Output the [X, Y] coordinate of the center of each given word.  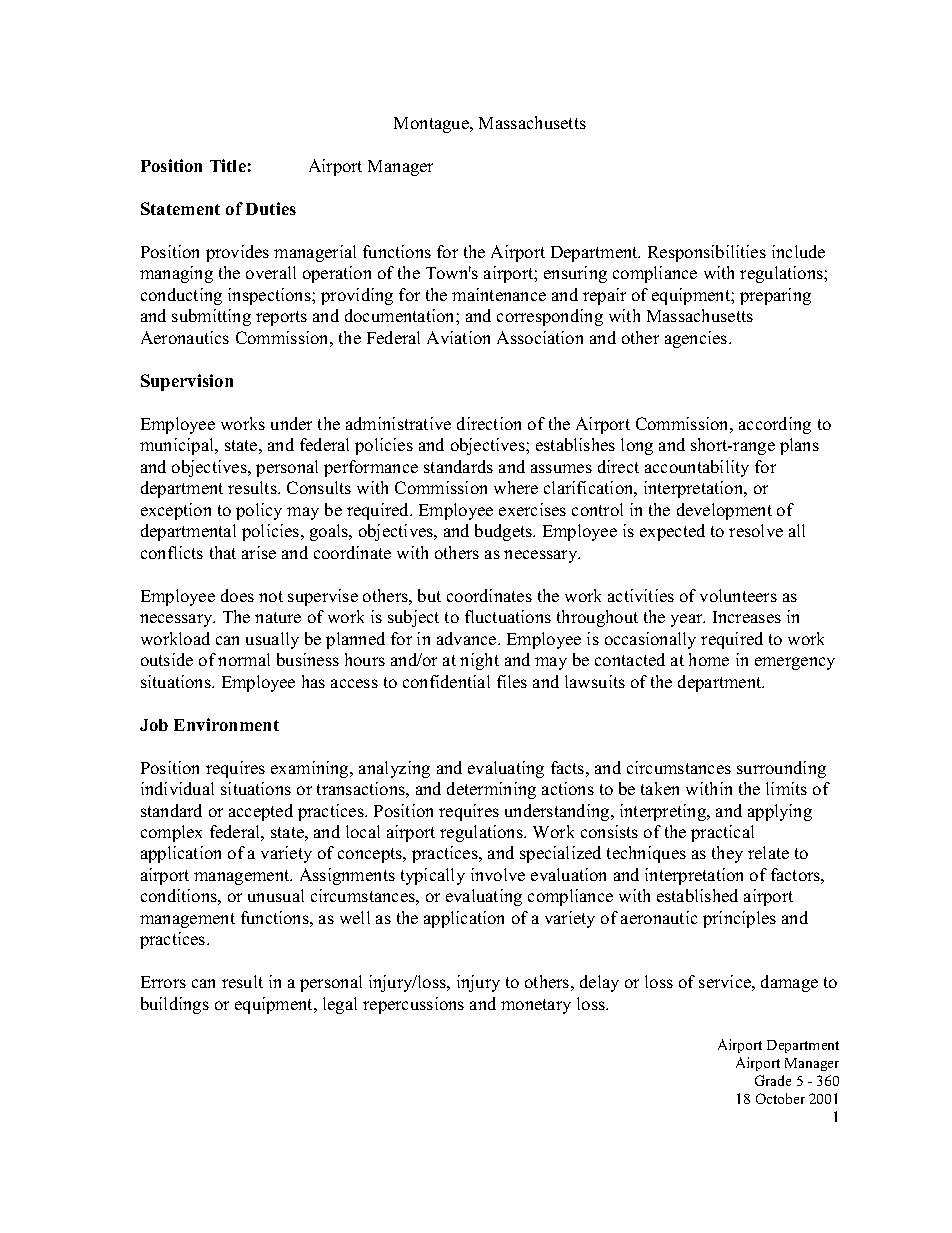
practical [722, 833]
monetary [536, 1006]
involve [498, 874]
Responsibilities [707, 253]
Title [228, 165]
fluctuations [508, 616]
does [237, 595]
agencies [697, 339]
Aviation [458, 337]
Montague [432, 125]
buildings [175, 1005]
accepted [261, 812]
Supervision [187, 382]
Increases [747, 617]
